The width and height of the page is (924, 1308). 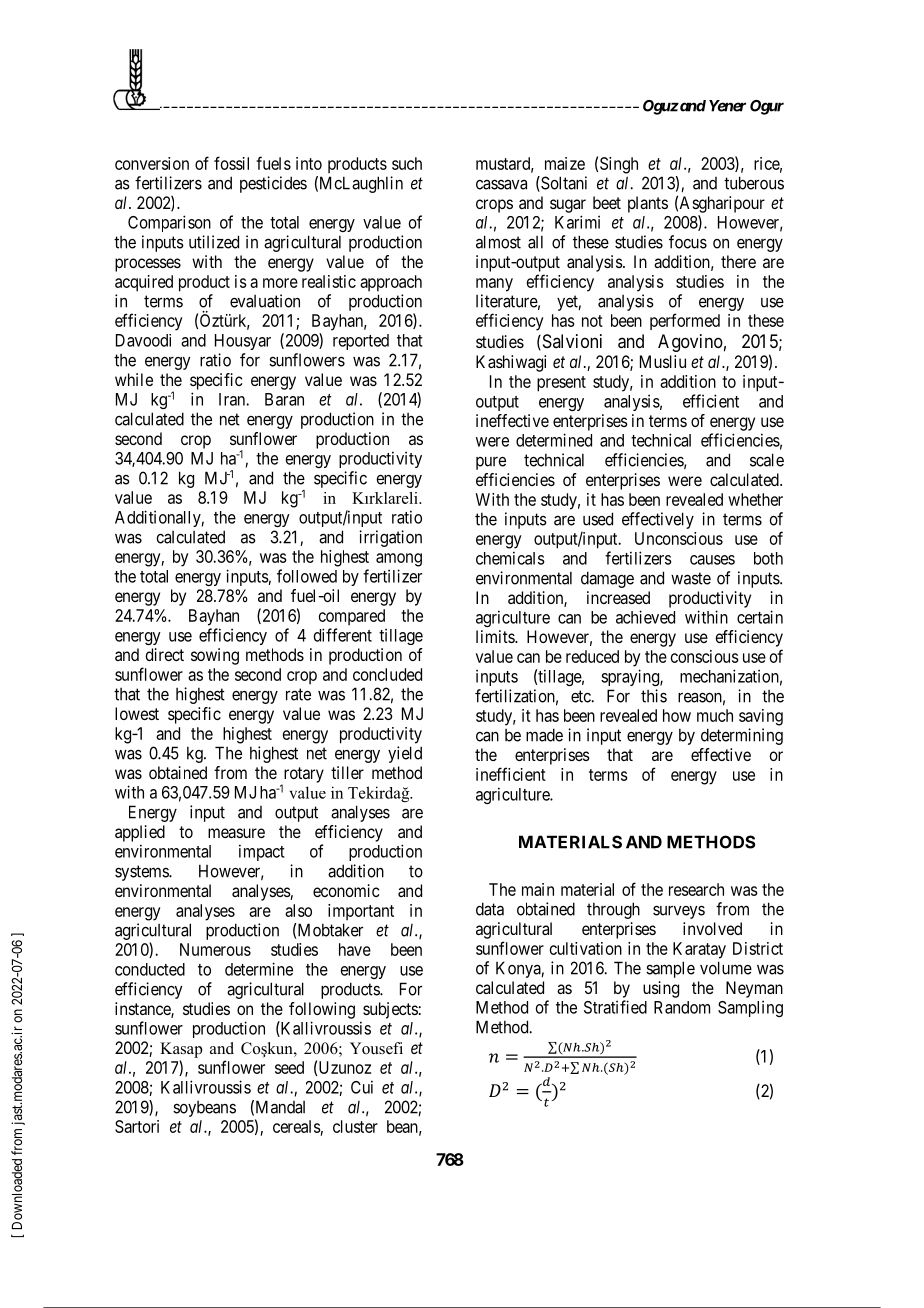 What do you see at coordinates (490, 909) in the page?
I see `data` at bounding box center [490, 909].
